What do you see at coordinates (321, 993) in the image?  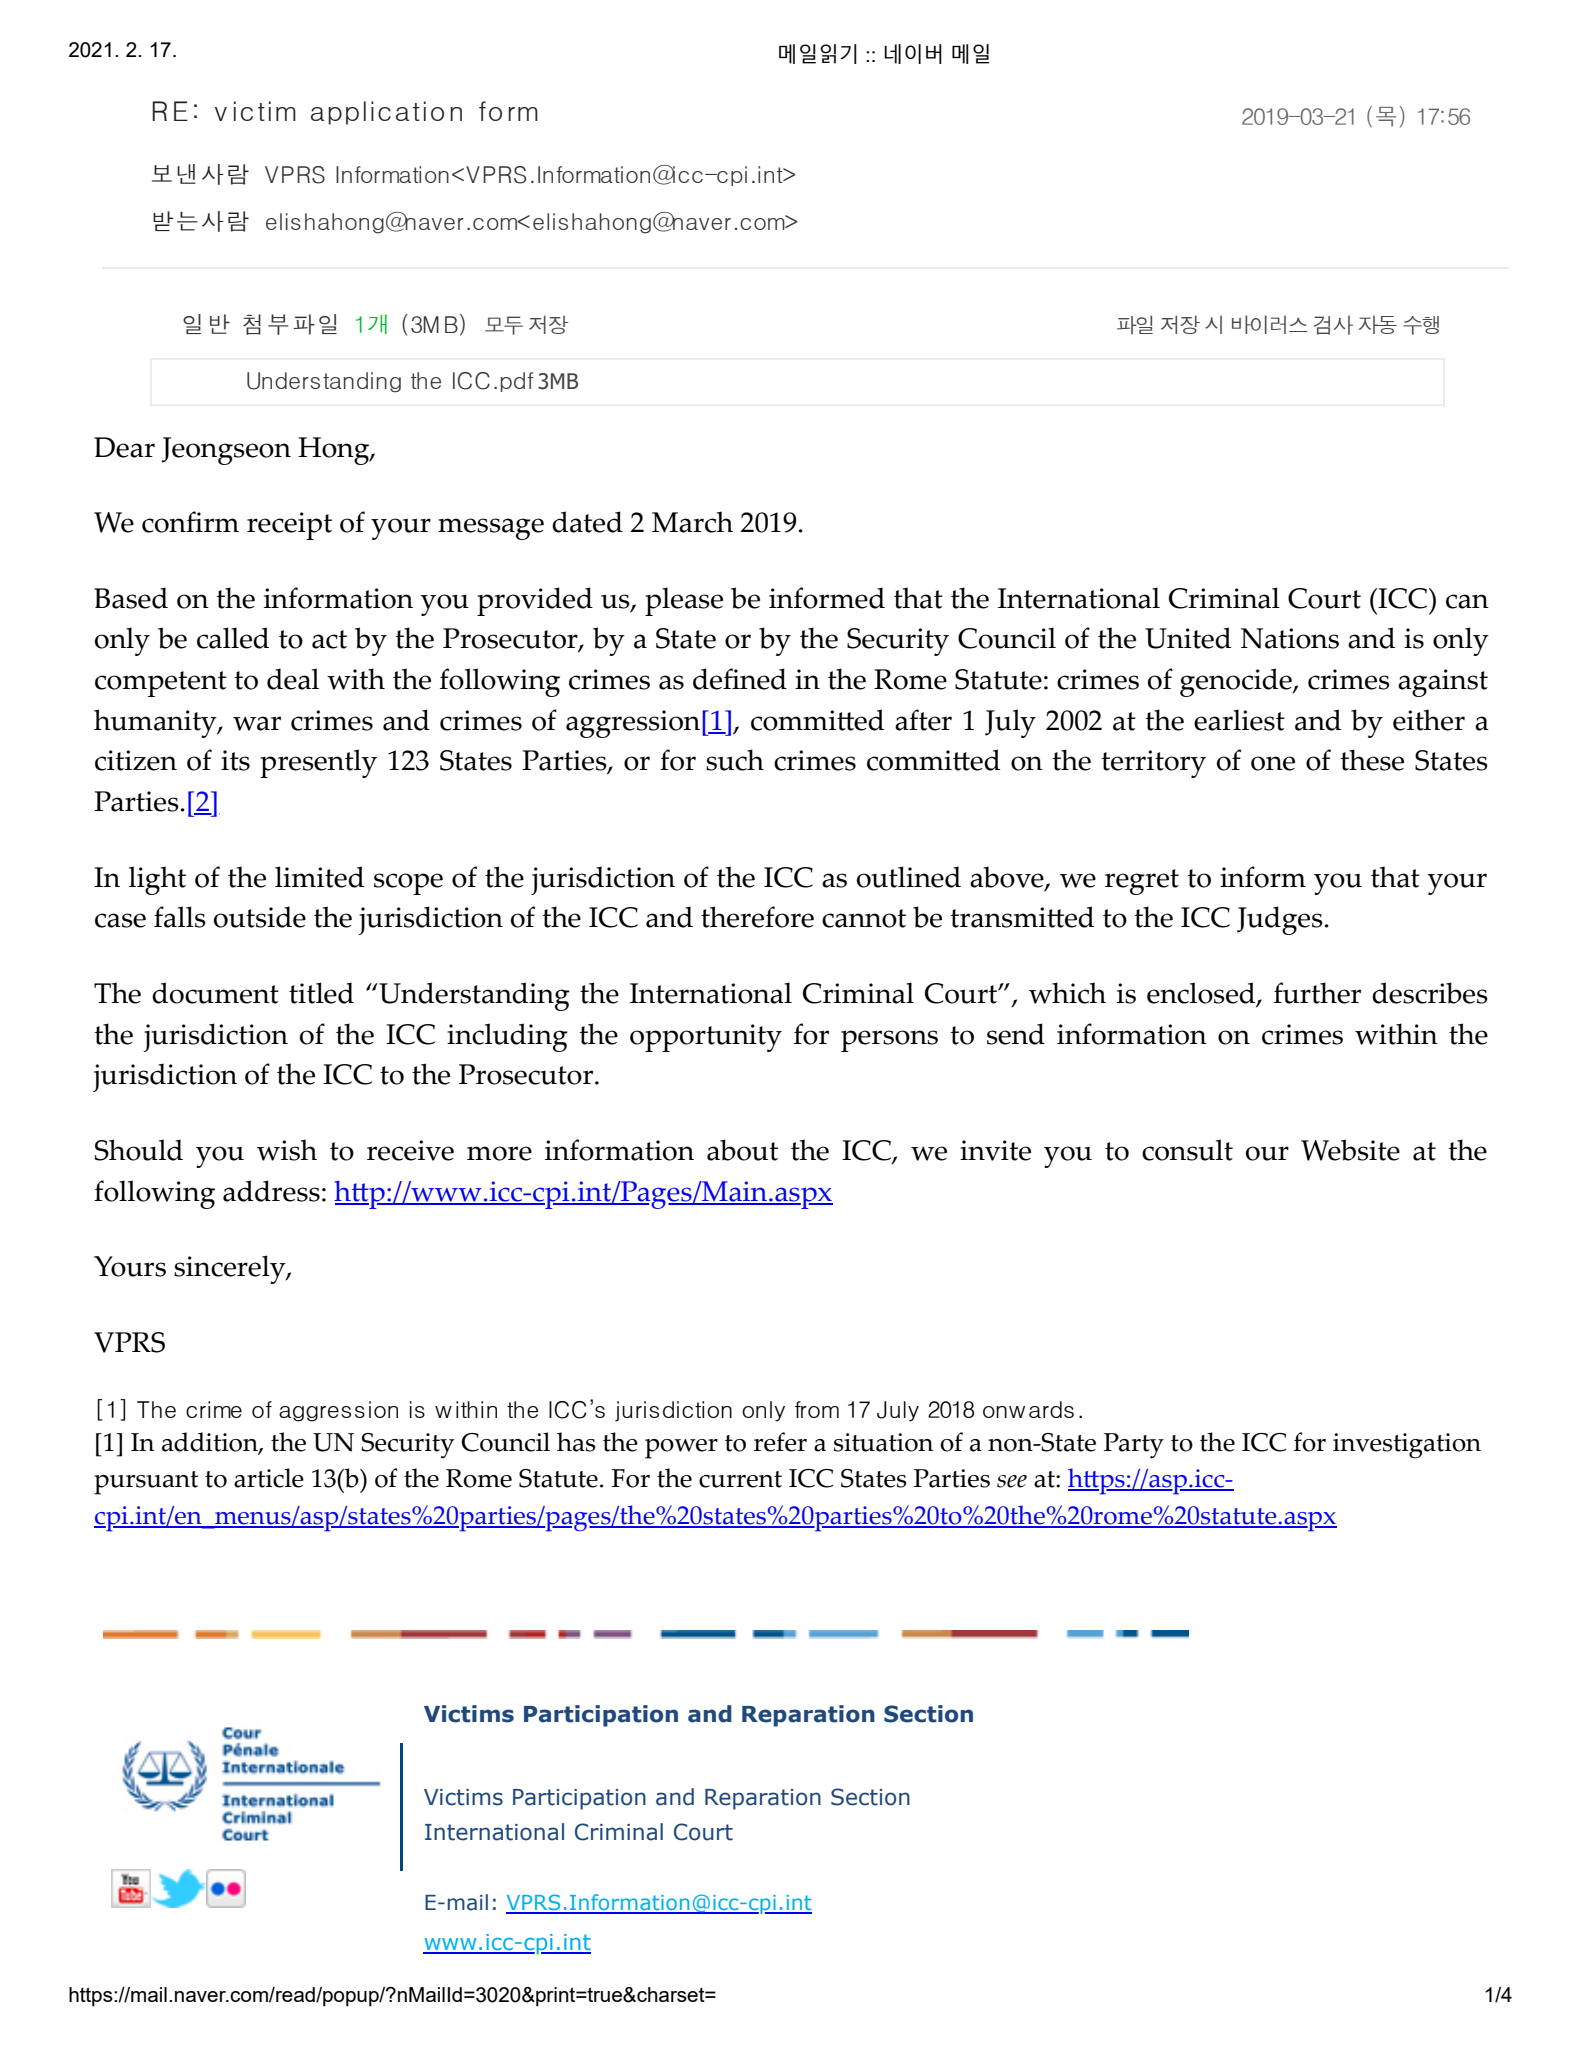 I see `titled` at bounding box center [321, 993].
